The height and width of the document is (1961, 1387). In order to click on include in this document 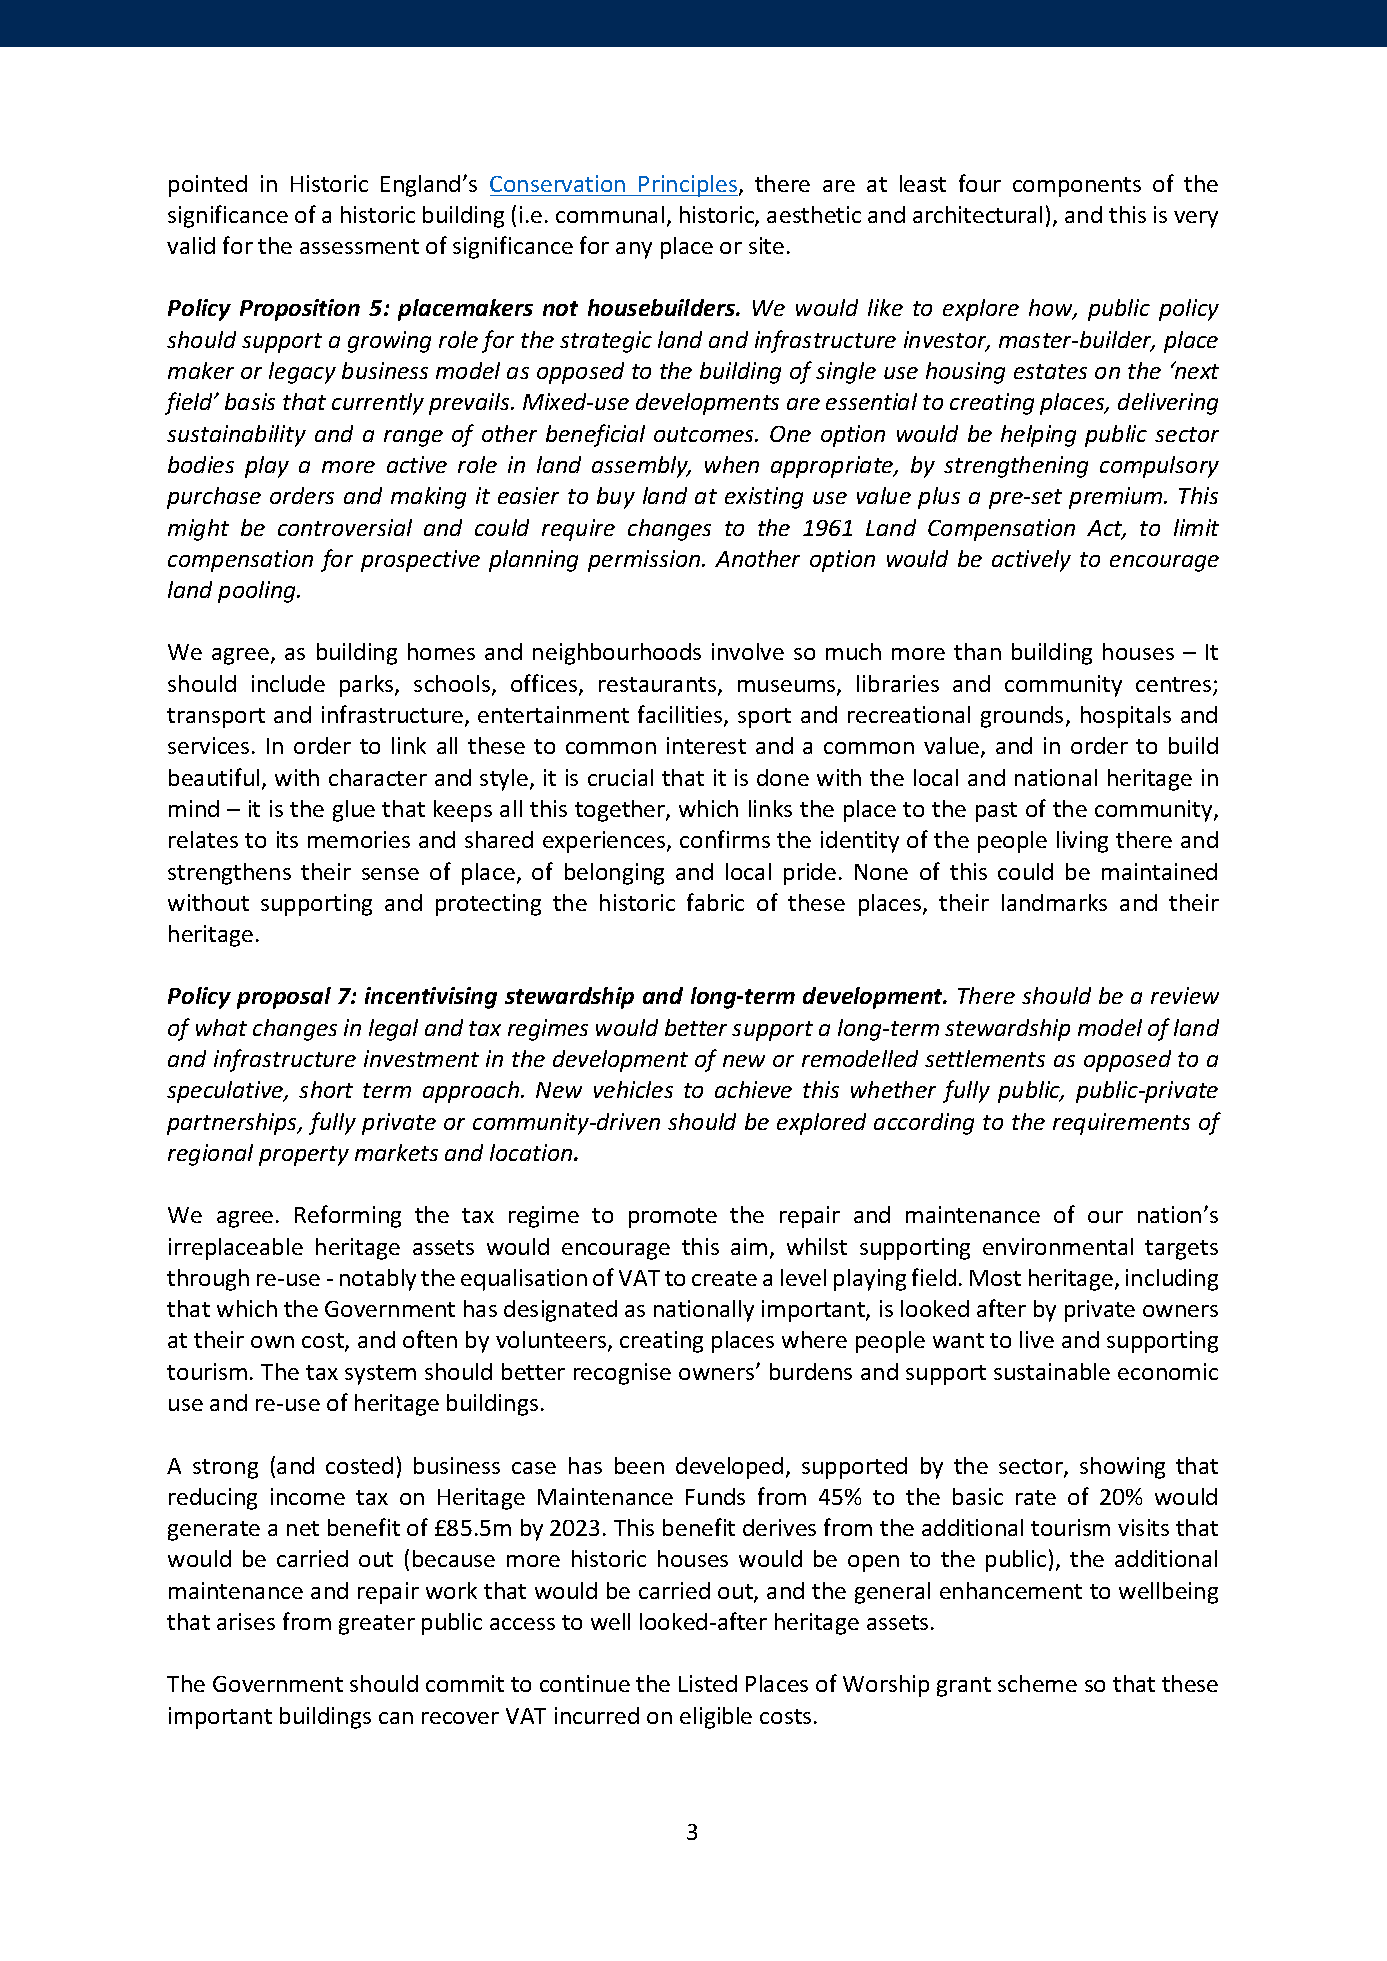, I will do `click(288, 683)`.
